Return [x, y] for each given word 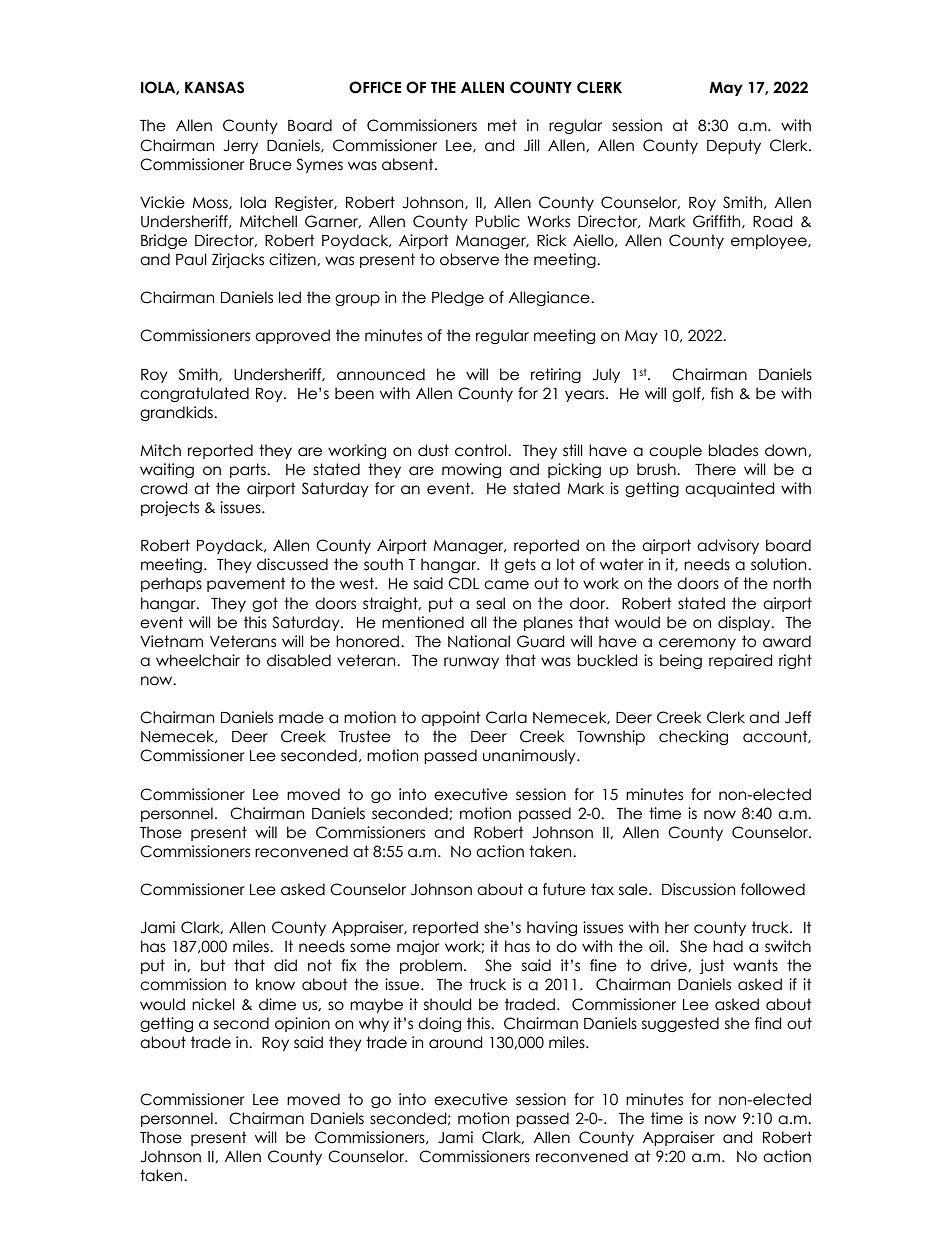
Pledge [458, 298]
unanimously [530, 756]
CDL [464, 583]
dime [277, 1004]
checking [693, 737]
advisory [728, 546]
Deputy [734, 146]
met [502, 125]
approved [292, 336]
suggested [680, 1024]
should [447, 1004]
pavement [246, 584]
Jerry [241, 147]
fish [722, 393]
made [301, 717]
